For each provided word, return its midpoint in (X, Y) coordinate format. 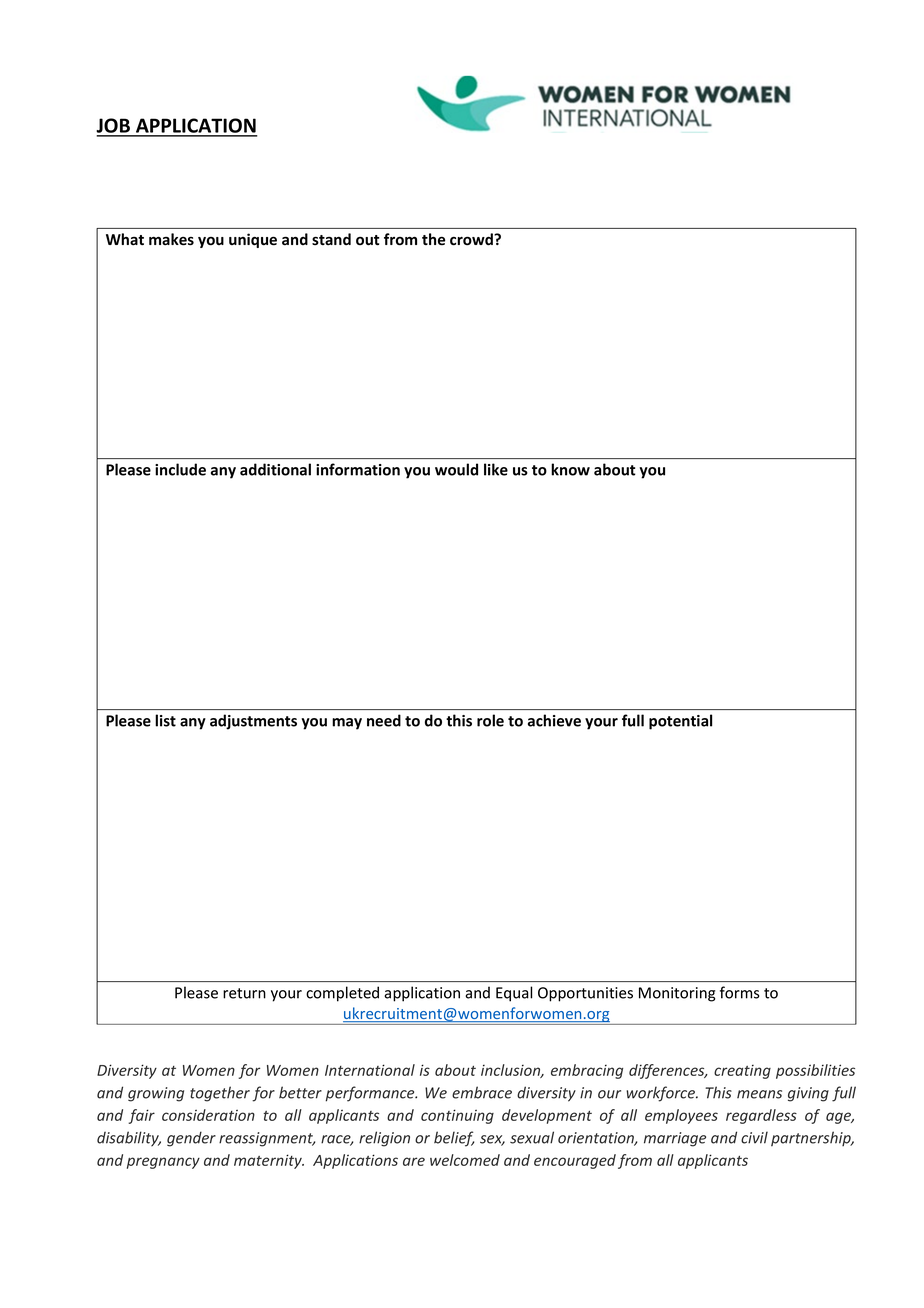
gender (191, 1139)
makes (171, 239)
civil (754, 1137)
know (570, 469)
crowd (472, 239)
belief (454, 1139)
